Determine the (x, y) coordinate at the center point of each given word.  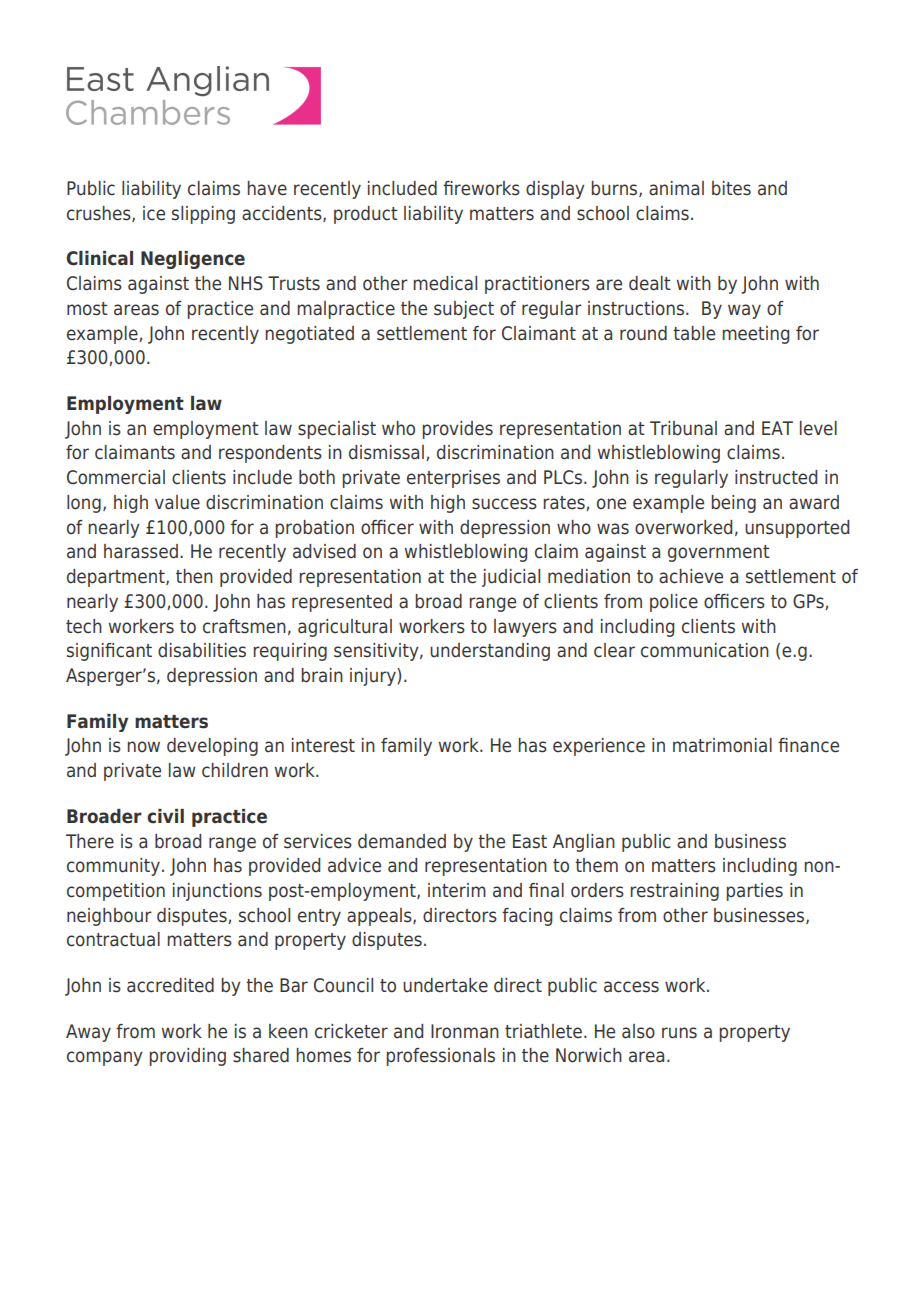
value (177, 502)
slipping (203, 215)
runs (679, 1033)
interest (323, 745)
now (143, 747)
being (733, 504)
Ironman (465, 1031)
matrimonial (722, 745)
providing (187, 1057)
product (366, 215)
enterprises (453, 479)
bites (731, 188)
